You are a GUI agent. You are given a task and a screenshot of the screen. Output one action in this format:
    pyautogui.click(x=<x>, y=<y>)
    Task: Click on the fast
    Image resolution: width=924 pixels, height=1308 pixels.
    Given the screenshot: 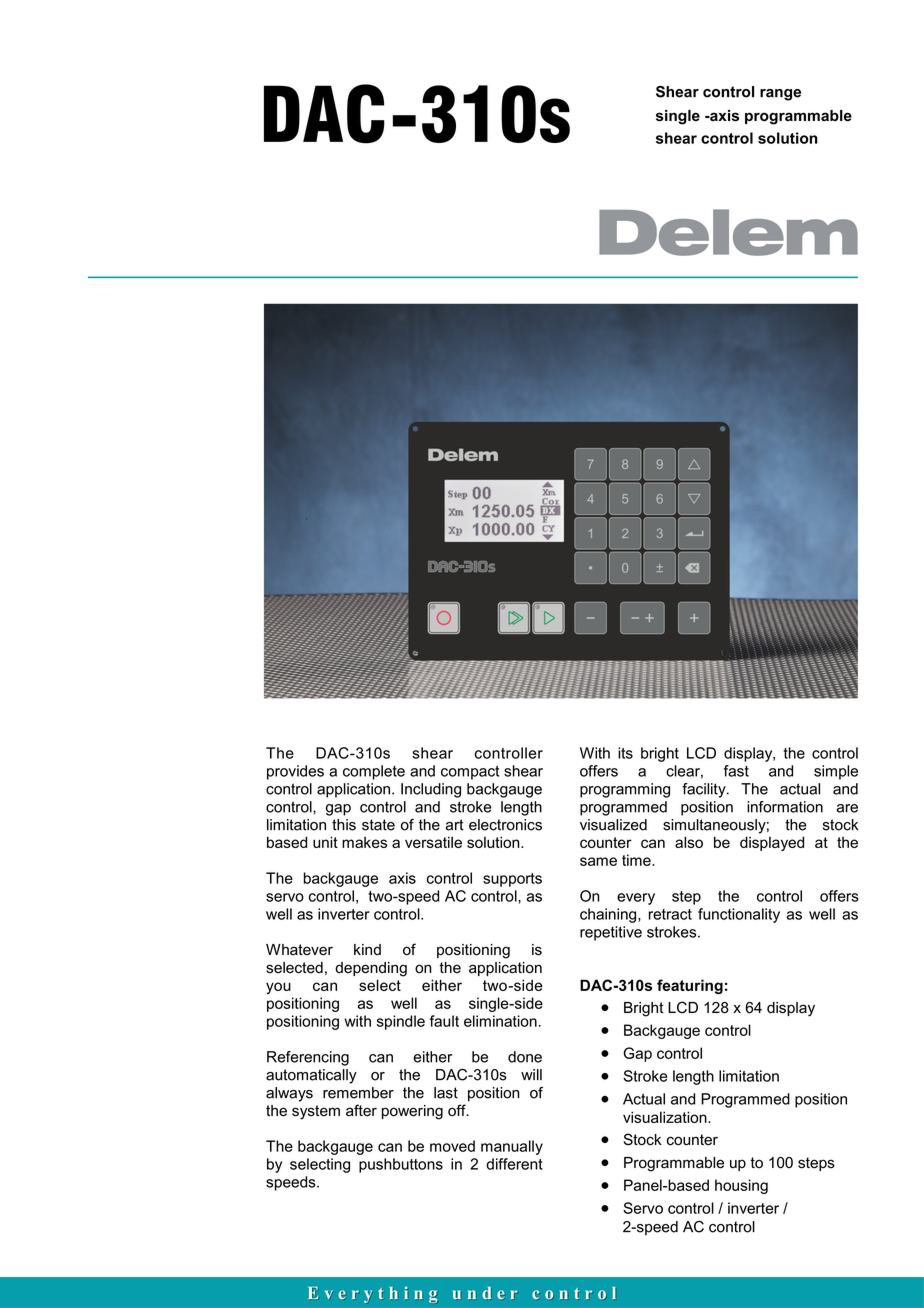 What is the action you would take?
    pyautogui.click(x=736, y=771)
